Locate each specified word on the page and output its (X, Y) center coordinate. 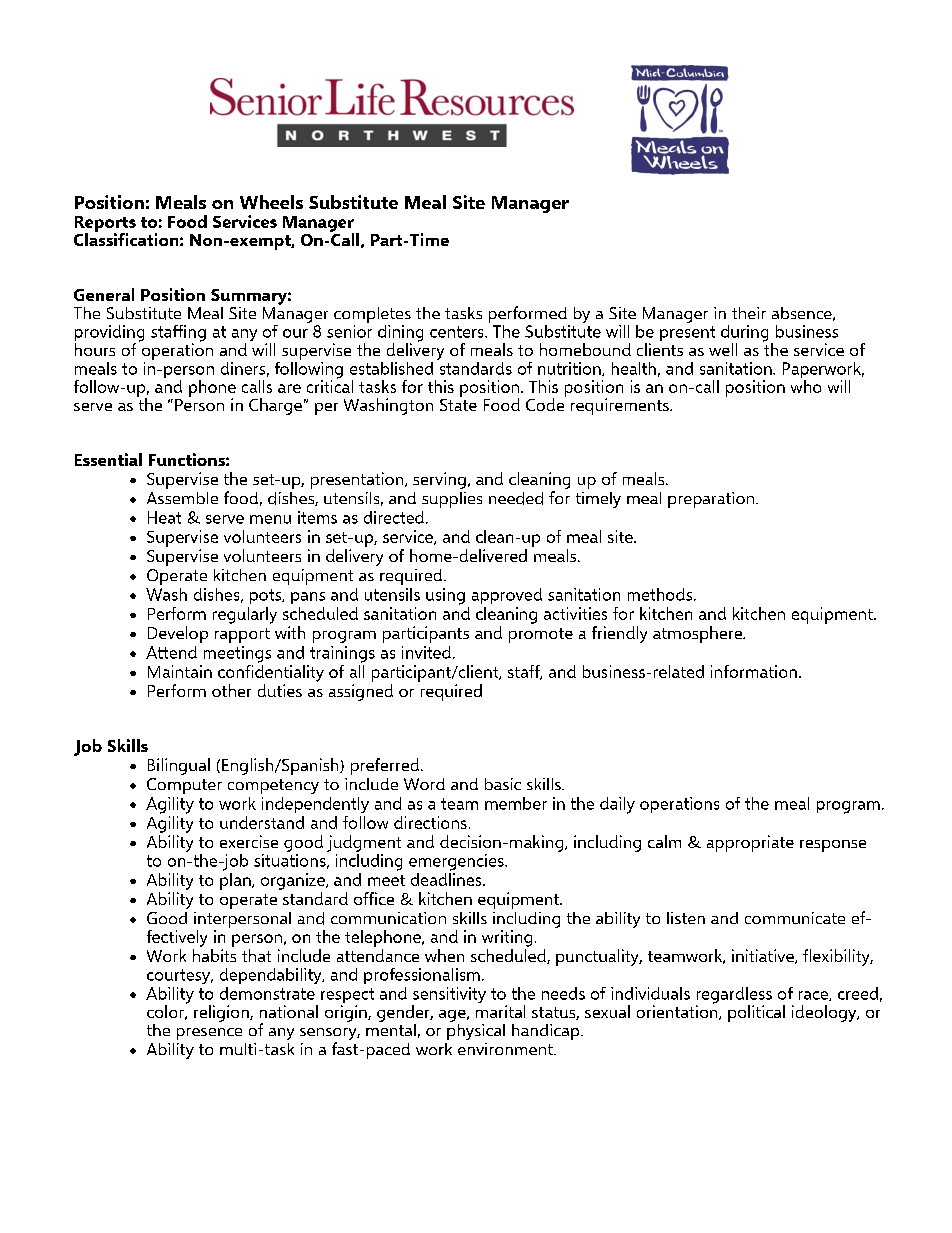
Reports (105, 225)
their (749, 313)
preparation (711, 500)
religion (222, 1013)
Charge (275, 406)
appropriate (750, 843)
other (231, 690)
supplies (452, 500)
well (723, 349)
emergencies (457, 862)
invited (426, 652)
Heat (164, 517)
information (754, 671)
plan (236, 880)
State (458, 403)
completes (372, 316)
